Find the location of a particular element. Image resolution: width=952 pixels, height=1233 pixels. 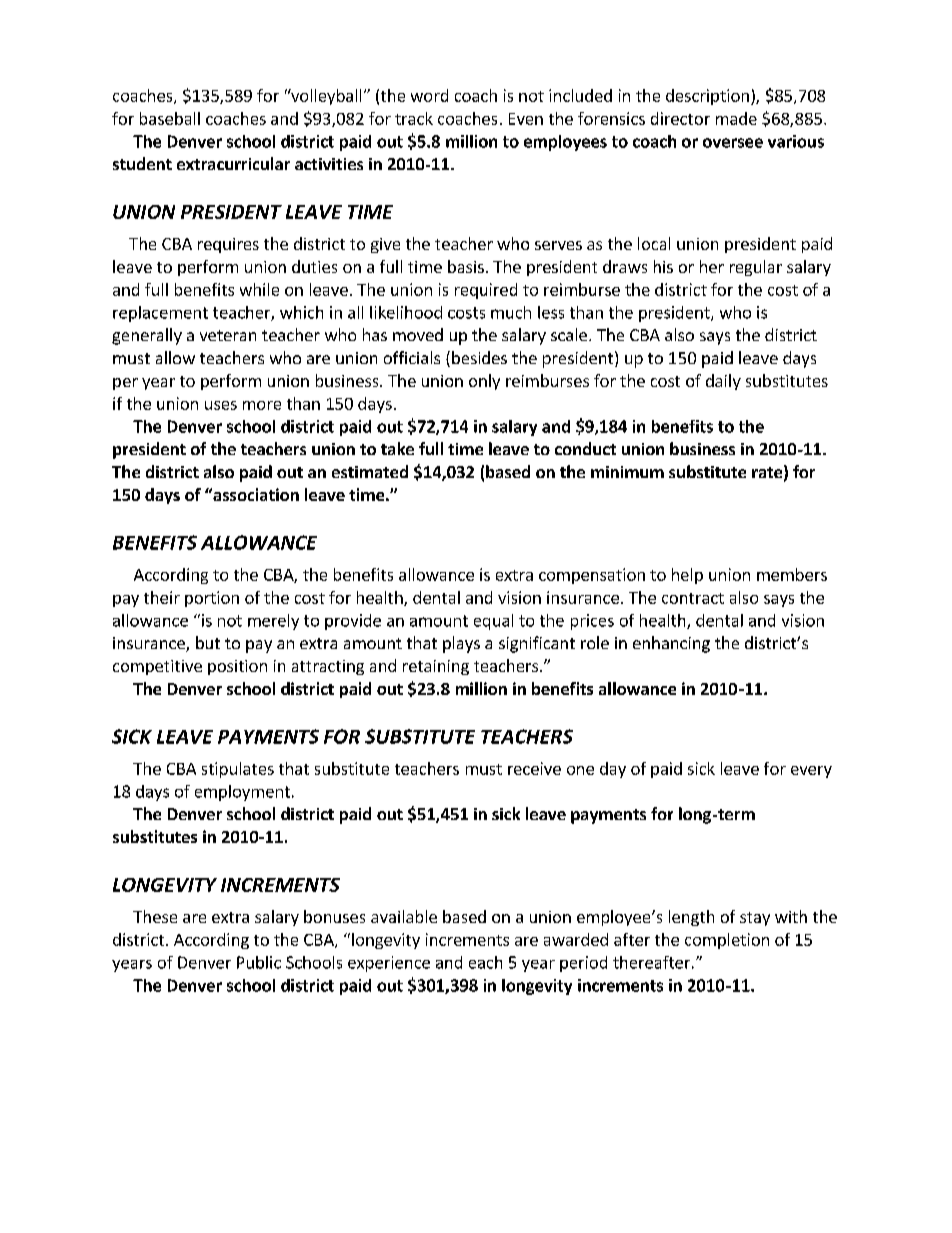

baseball is located at coordinates (170, 118).
